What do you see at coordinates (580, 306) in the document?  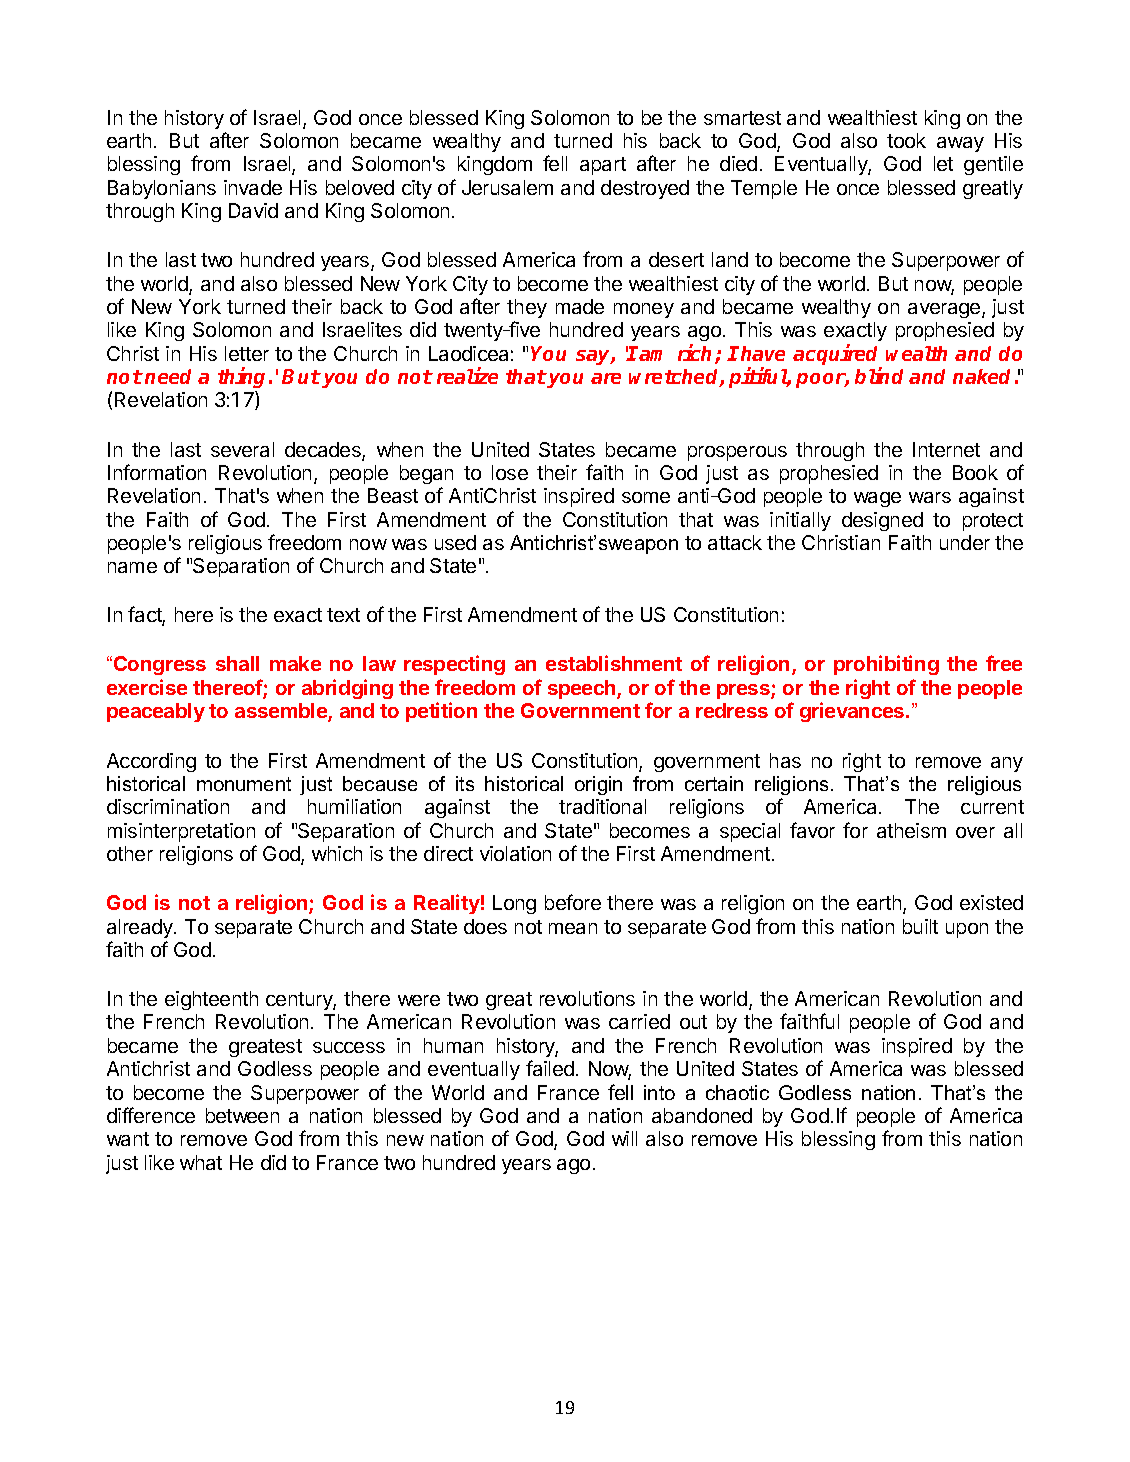 I see `made` at bounding box center [580, 306].
